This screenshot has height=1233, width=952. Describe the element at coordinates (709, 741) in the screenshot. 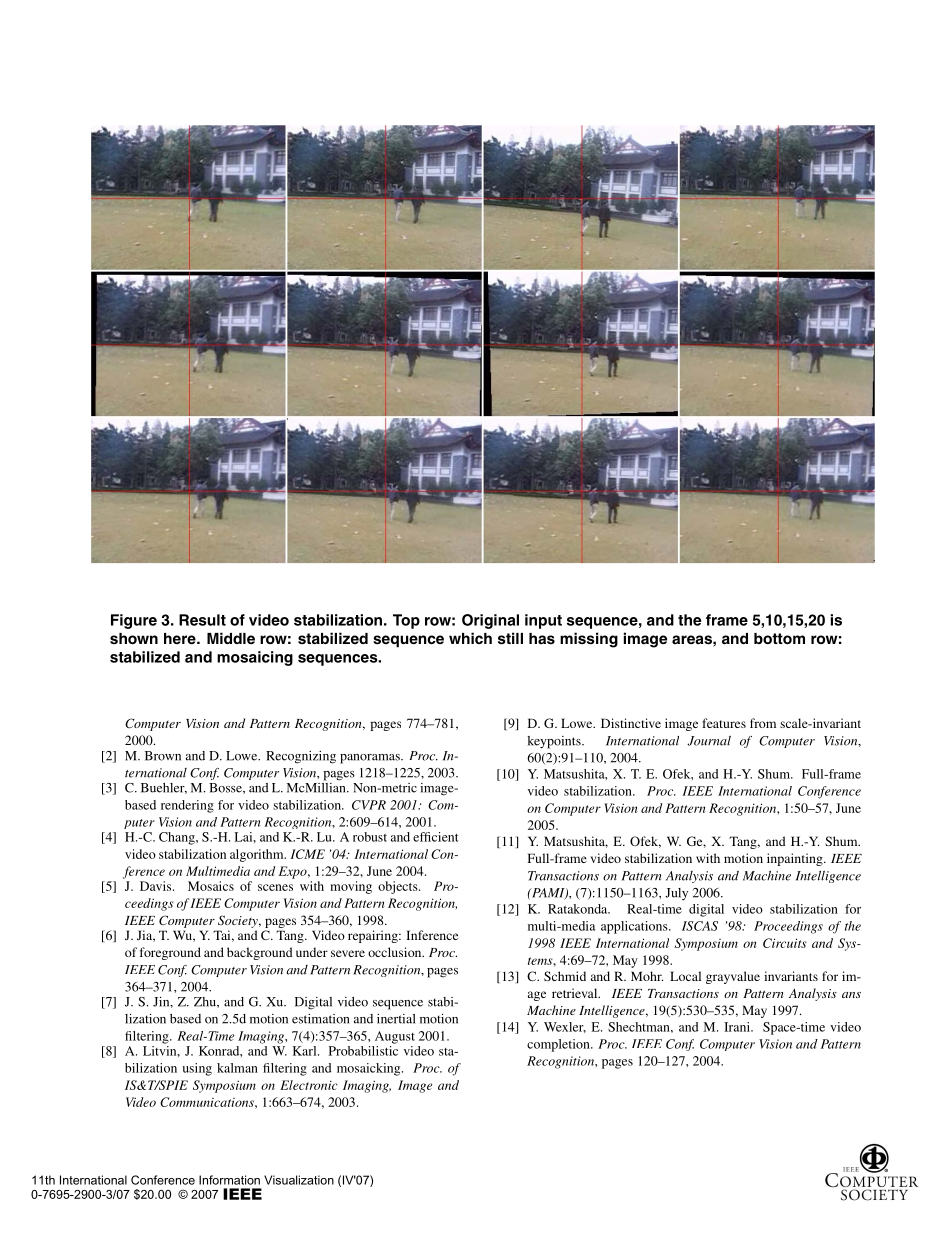

I see `Journal` at that location.
